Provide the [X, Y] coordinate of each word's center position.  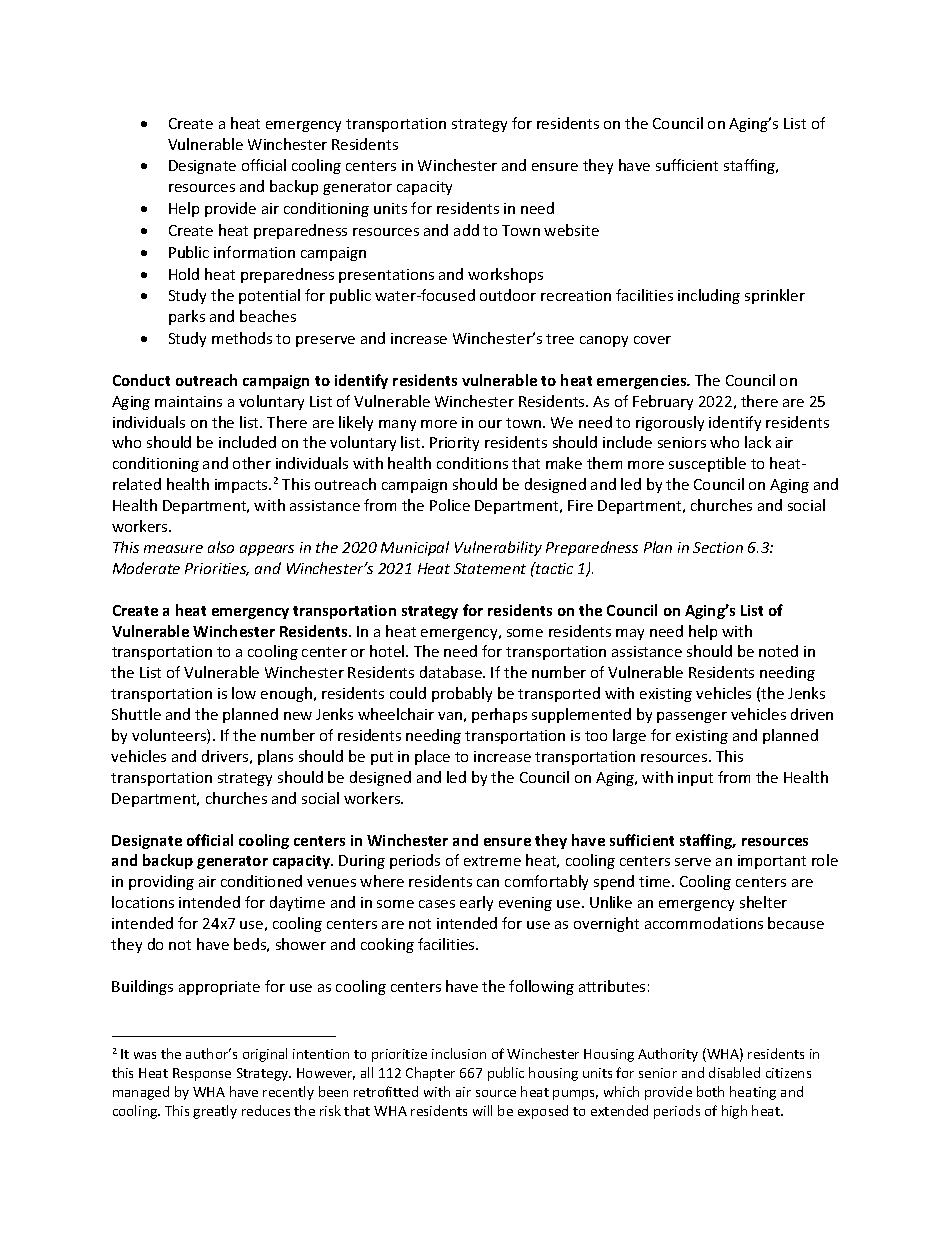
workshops [505, 275]
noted [778, 651]
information [254, 252]
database [452, 672]
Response [202, 1074]
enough [286, 694]
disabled [734, 1072]
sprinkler [775, 296]
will [482, 1110]
